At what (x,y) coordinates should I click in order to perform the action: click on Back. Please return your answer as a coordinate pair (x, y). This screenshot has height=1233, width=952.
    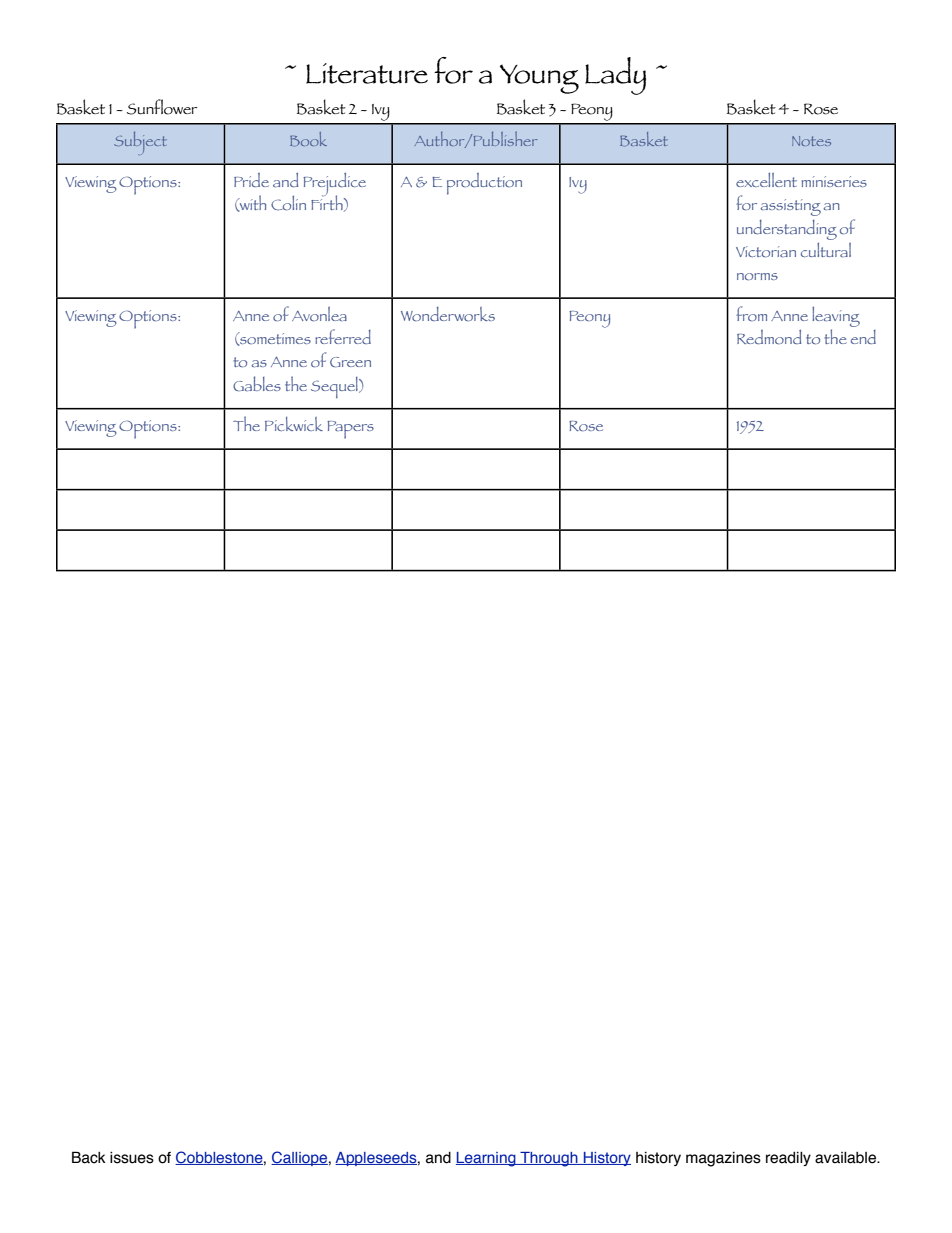
    Looking at the image, I should click on (89, 1157).
